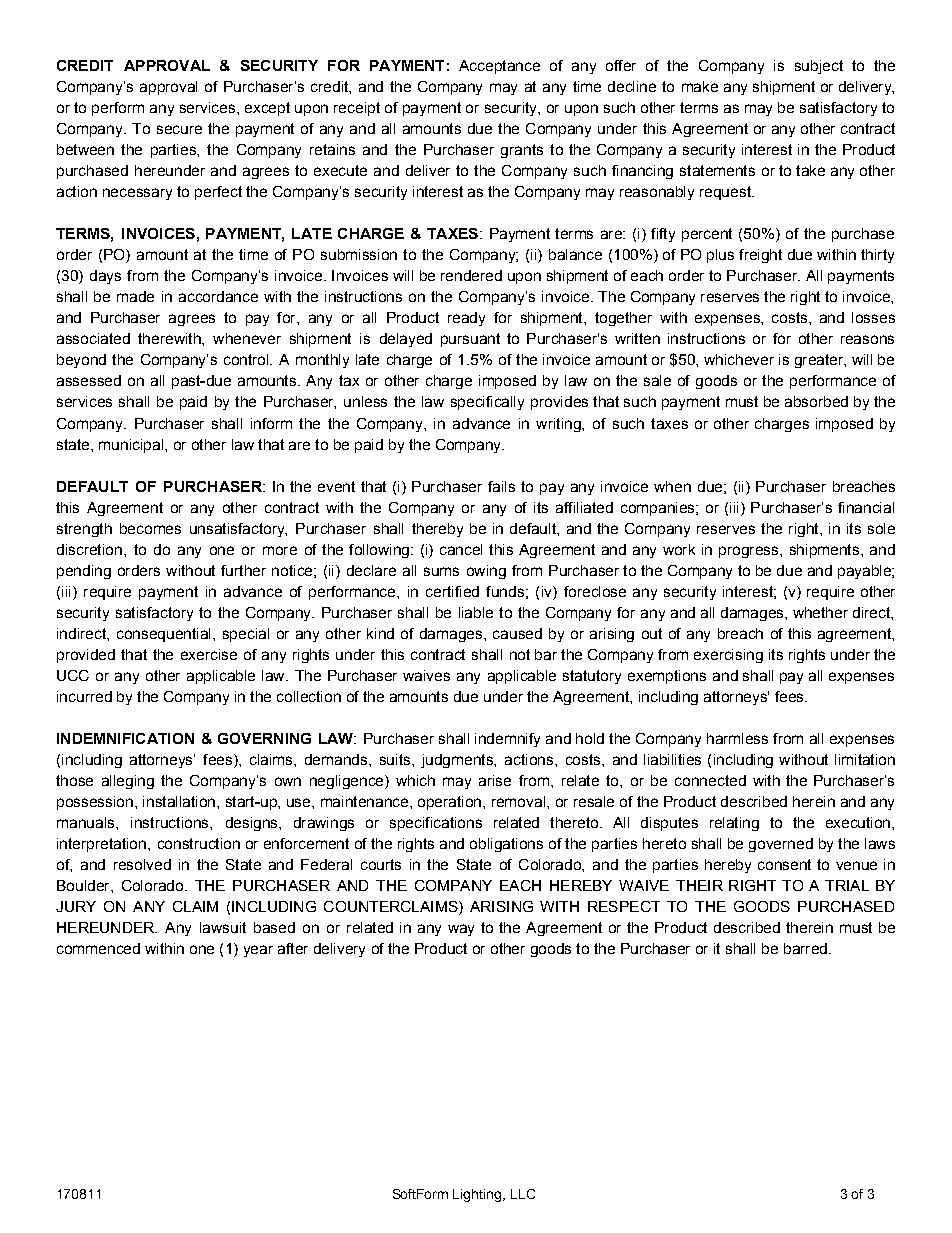 This image has height=1233, width=952. What do you see at coordinates (816, 401) in the image?
I see `absorbed` at bounding box center [816, 401].
